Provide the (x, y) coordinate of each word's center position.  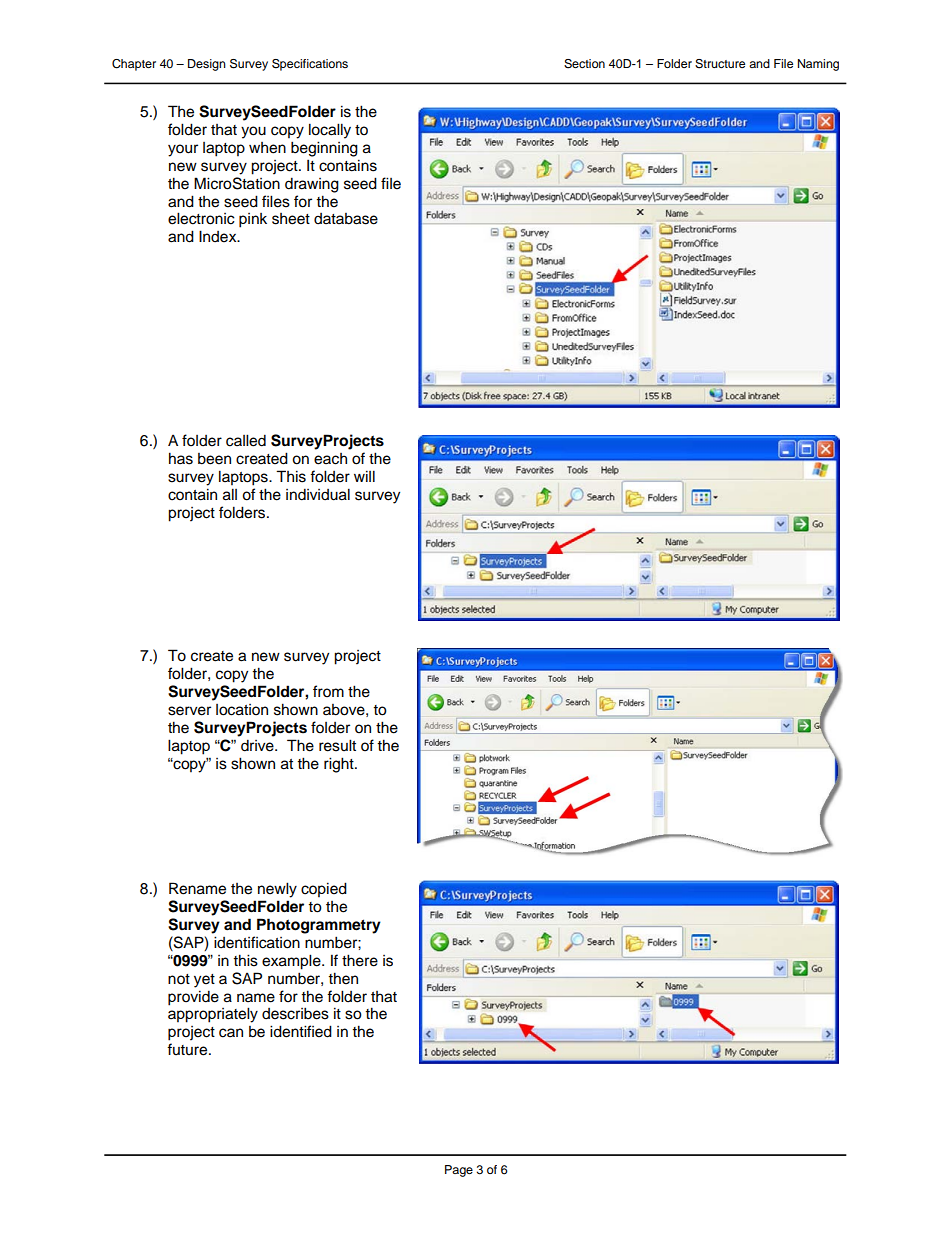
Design (207, 65)
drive (258, 745)
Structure (720, 64)
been (214, 459)
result (337, 745)
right (340, 765)
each (330, 459)
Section (584, 64)
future (188, 1049)
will (364, 476)
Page (459, 1171)
